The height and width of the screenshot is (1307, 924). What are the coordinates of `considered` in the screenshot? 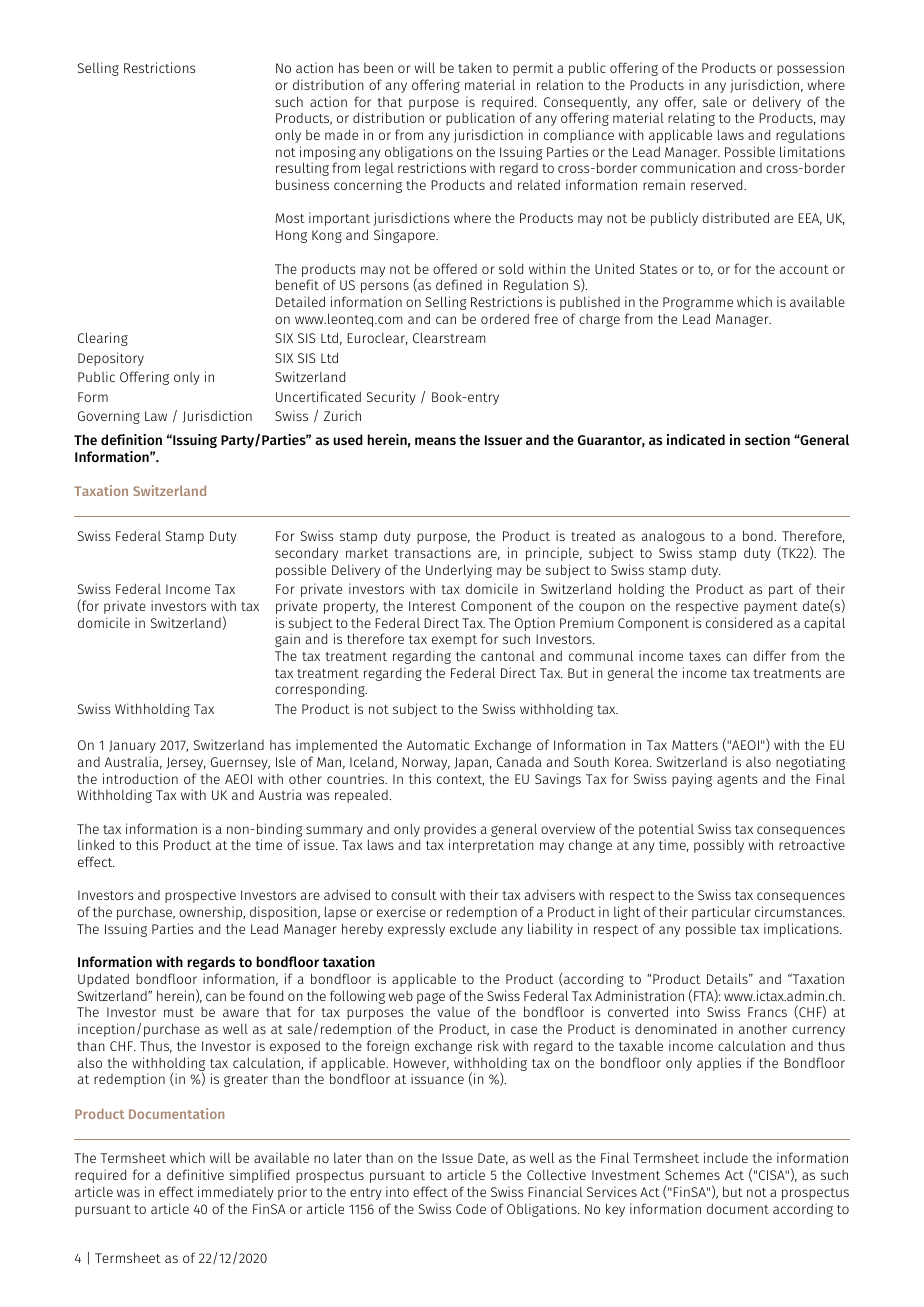 It's located at (739, 622).
